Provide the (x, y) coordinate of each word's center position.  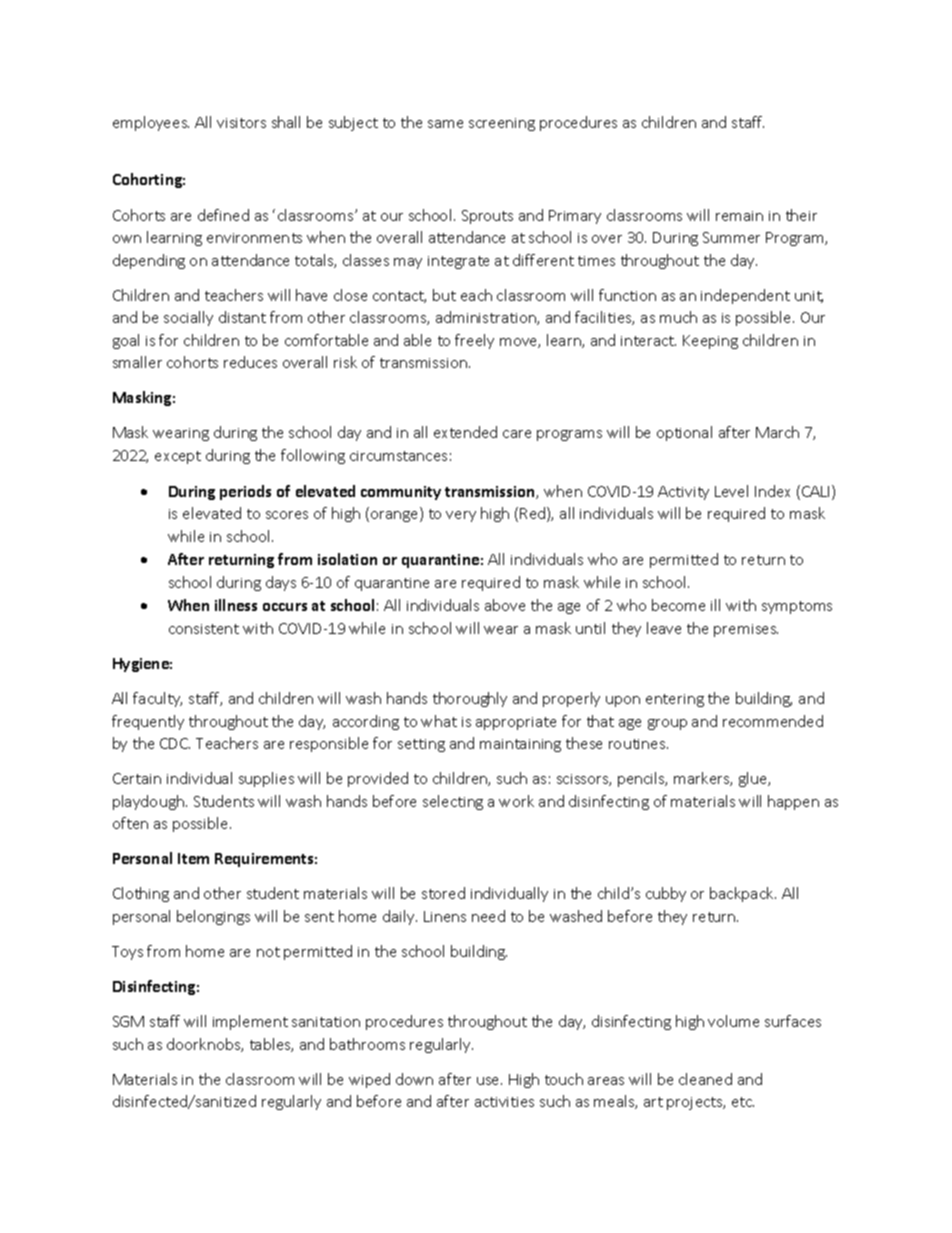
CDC (175, 743)
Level (731, 491)
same (445, 124)
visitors (241, 123)
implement (250, 1022)
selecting (453, 802)
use (489, 1081)
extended (465, 432)
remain (739, 216)
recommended (773, 721)
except (178, 457)
